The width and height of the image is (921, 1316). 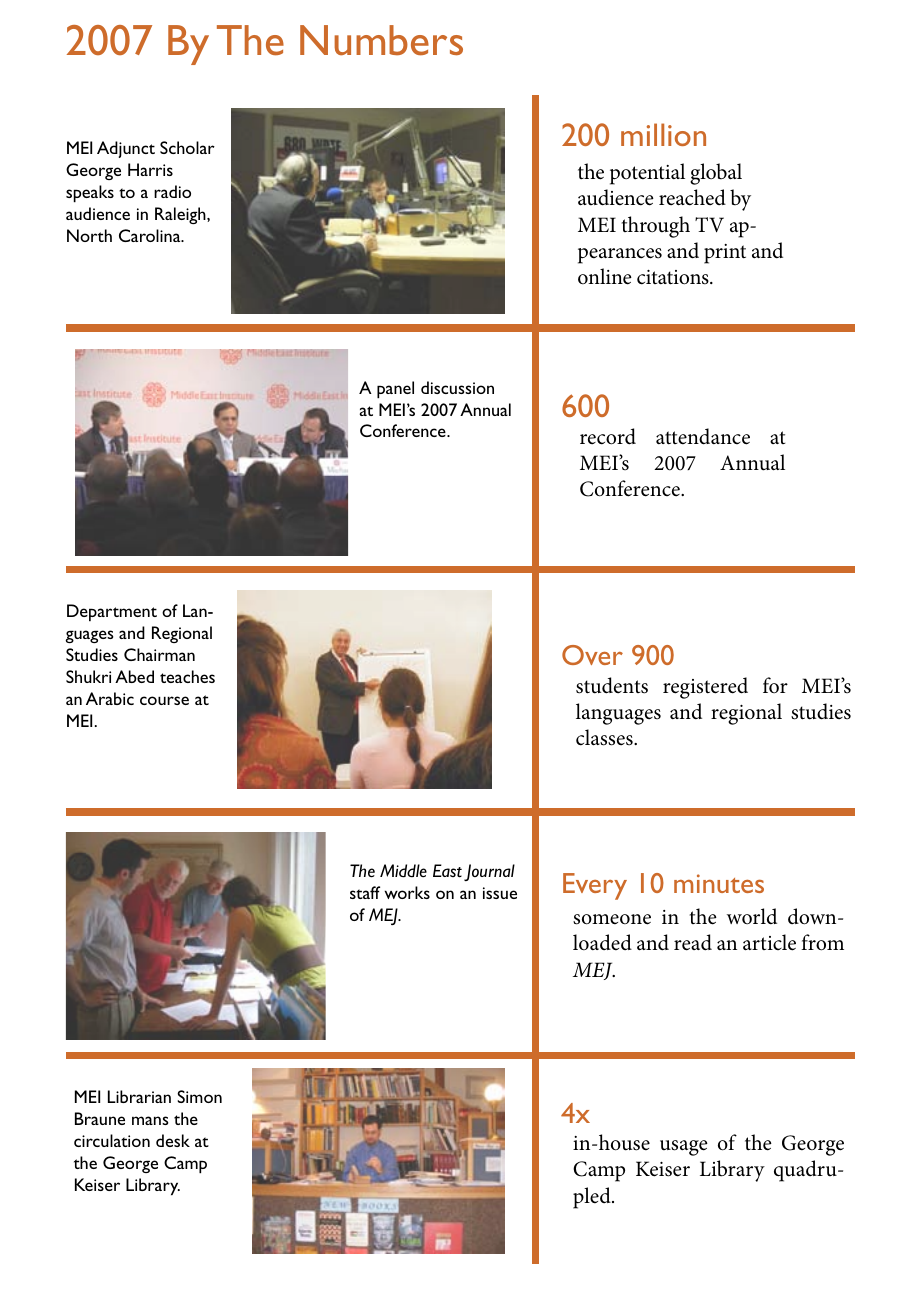 What do you see at coordinates (187, 147) in the image?
I see `Scholar` at bounding box center [187, 147].
